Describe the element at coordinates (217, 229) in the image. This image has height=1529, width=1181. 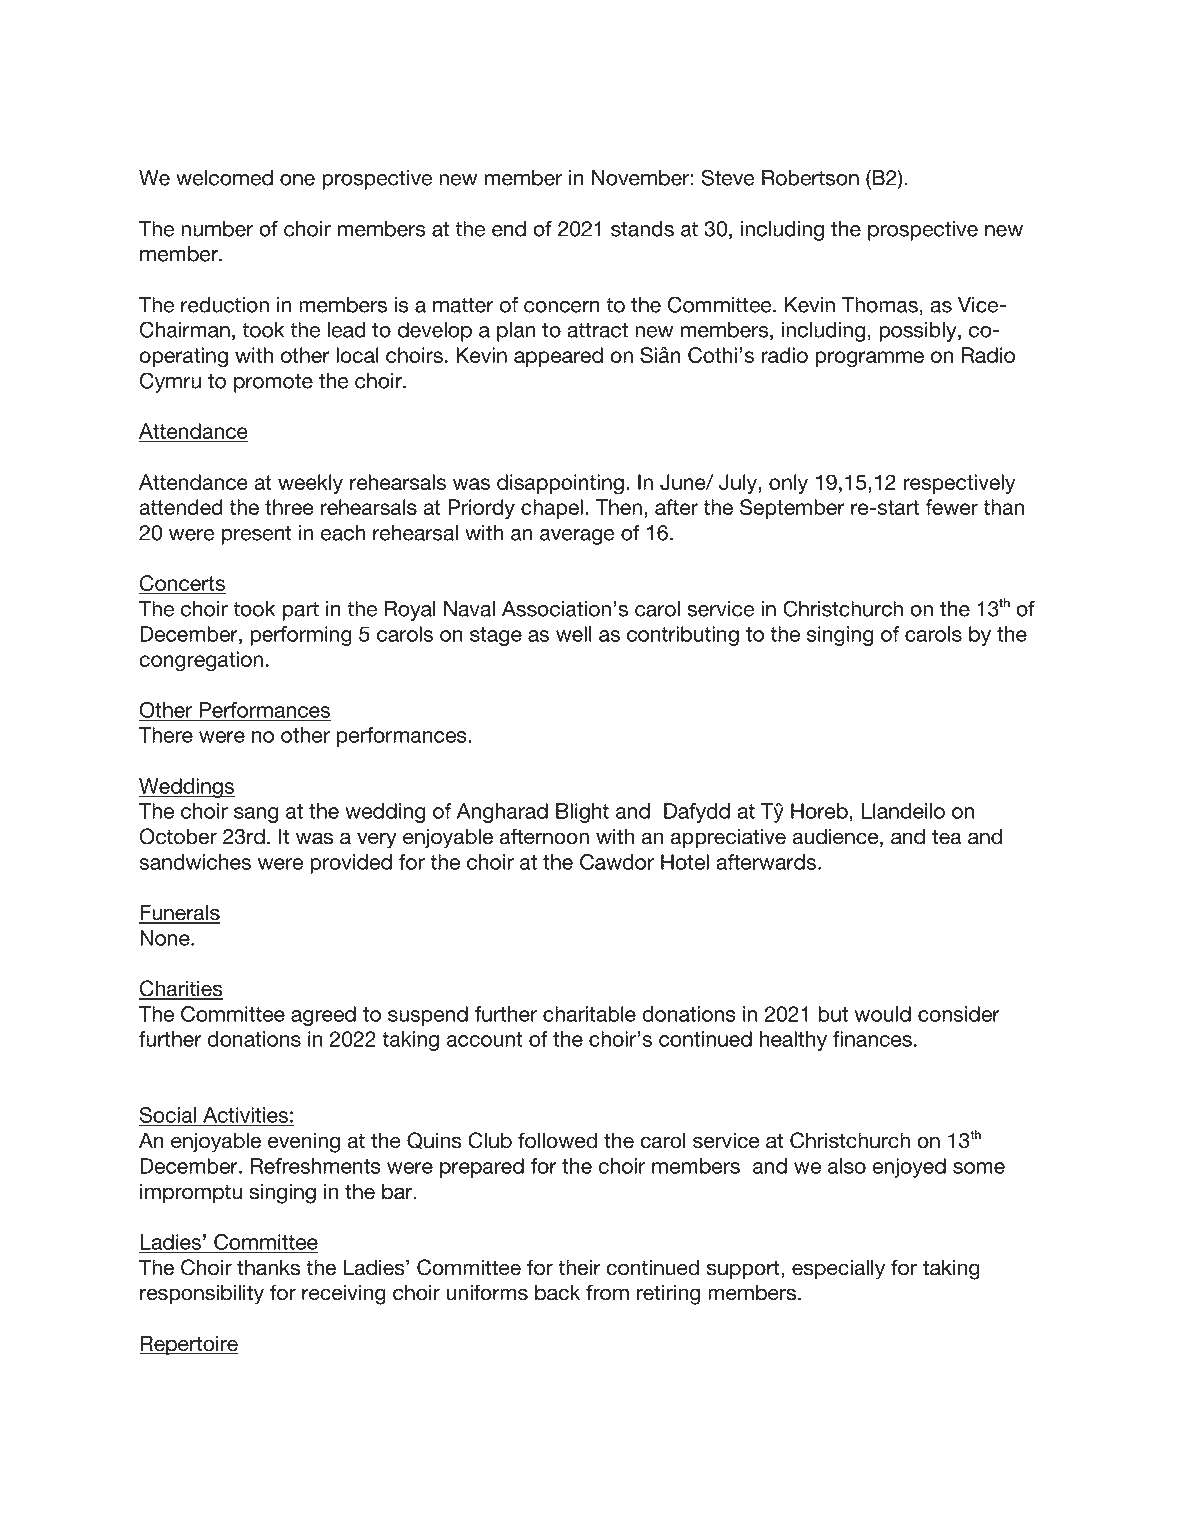
I see `number` at that location.
